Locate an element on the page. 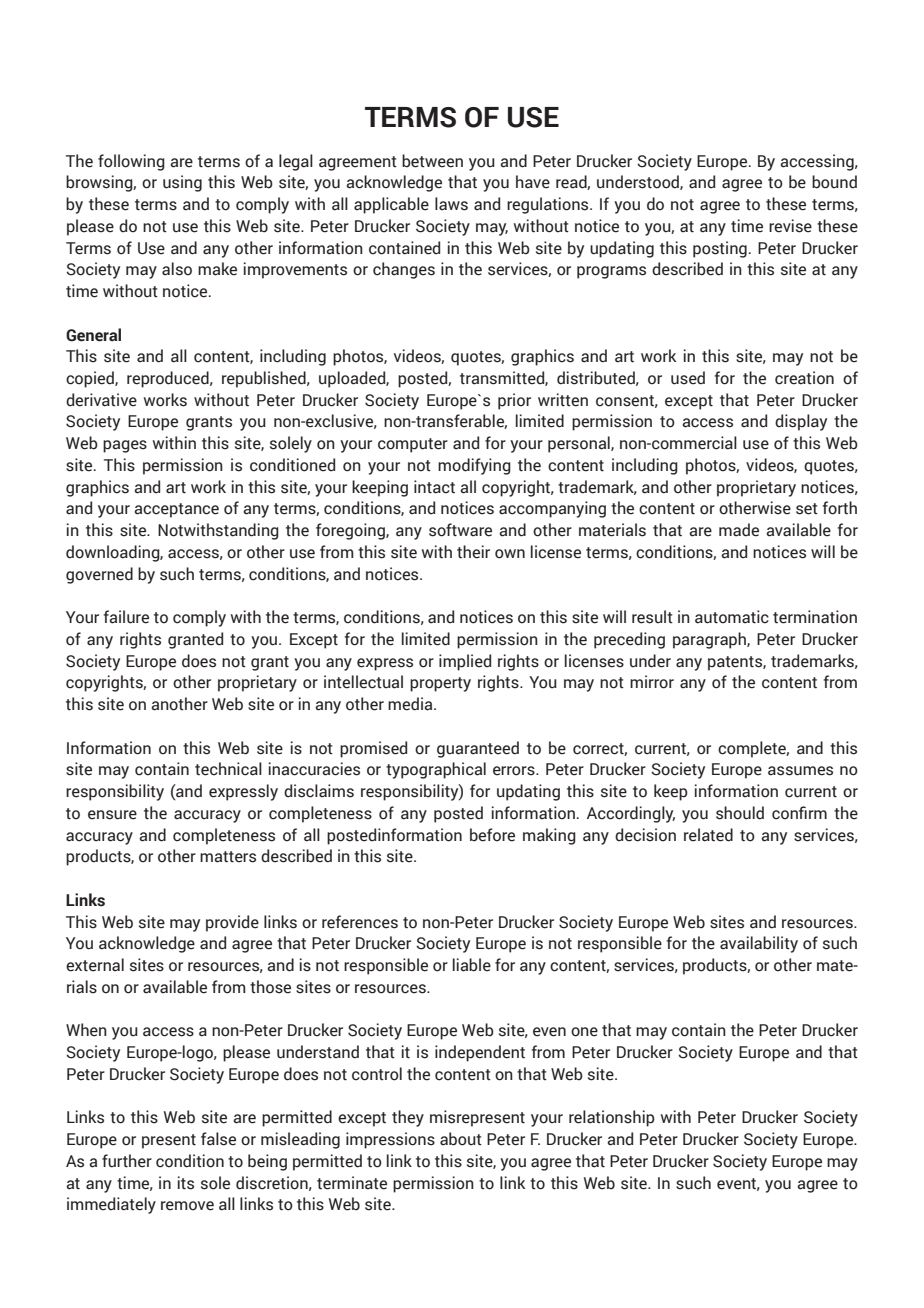 The width and height of the image is (924, 1308). matters is located at coordinates (228, 857).
